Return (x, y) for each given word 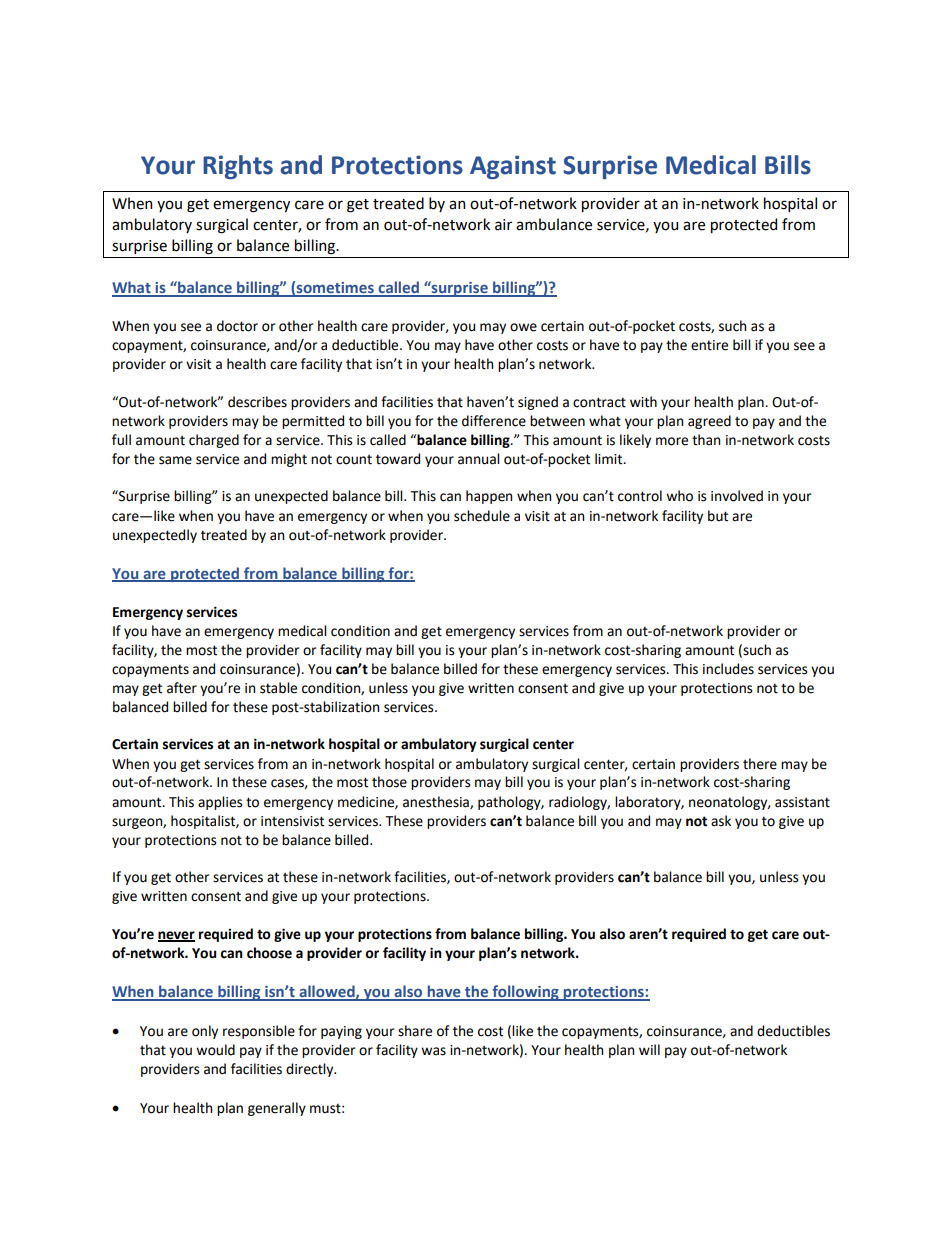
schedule (482, 516)
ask (721, 821)
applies (220, 803)
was (433, 1051)
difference (494, 421)
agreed (709, 422)
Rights (238, 167)
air (503, 225)
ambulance (554, 224)
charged (214, 441)
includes (728, 669)
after (182, 688)
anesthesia (437, 802)
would (215, 1050)
